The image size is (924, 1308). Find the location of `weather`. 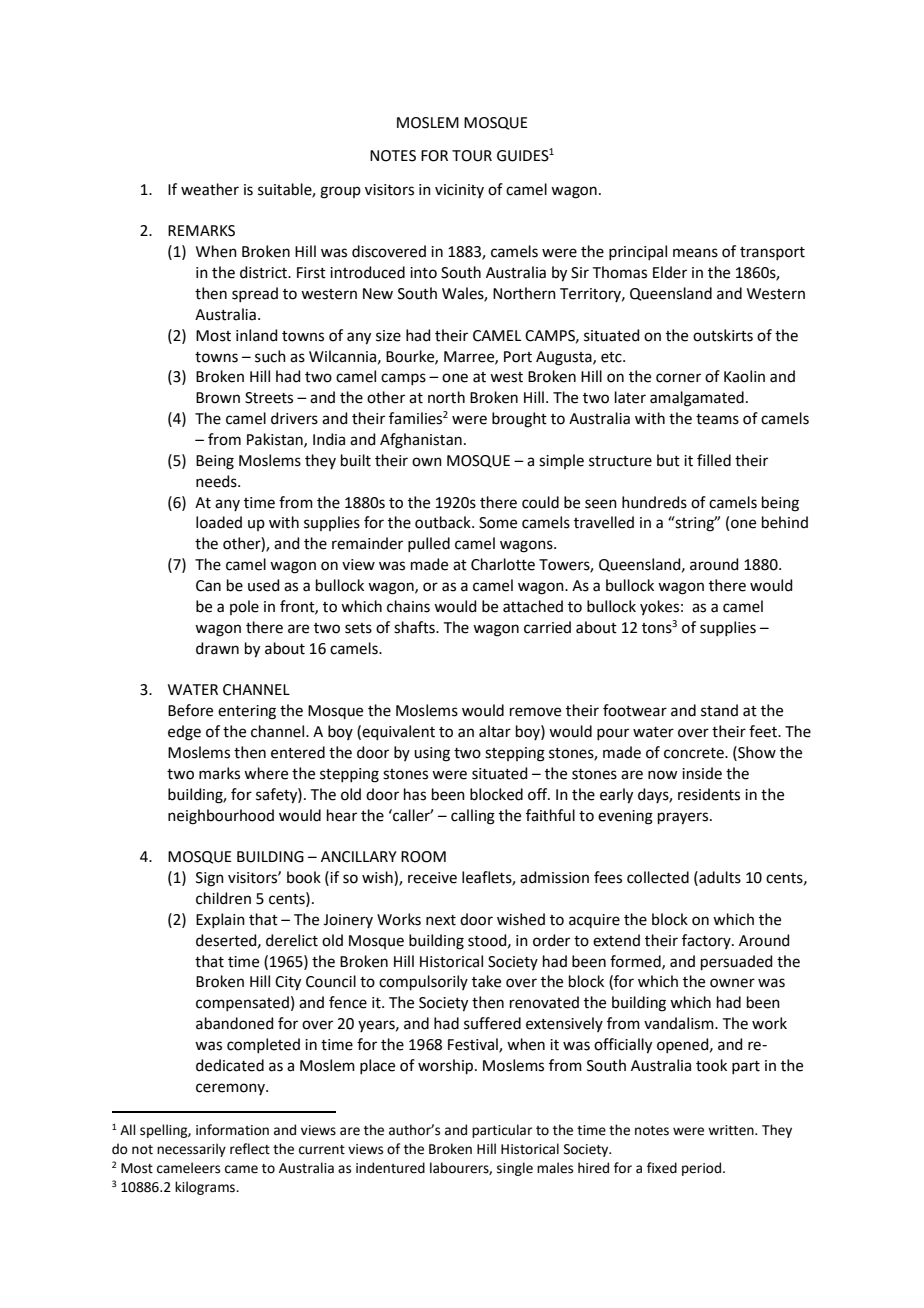

weather is located at coordinates (210, 189).
